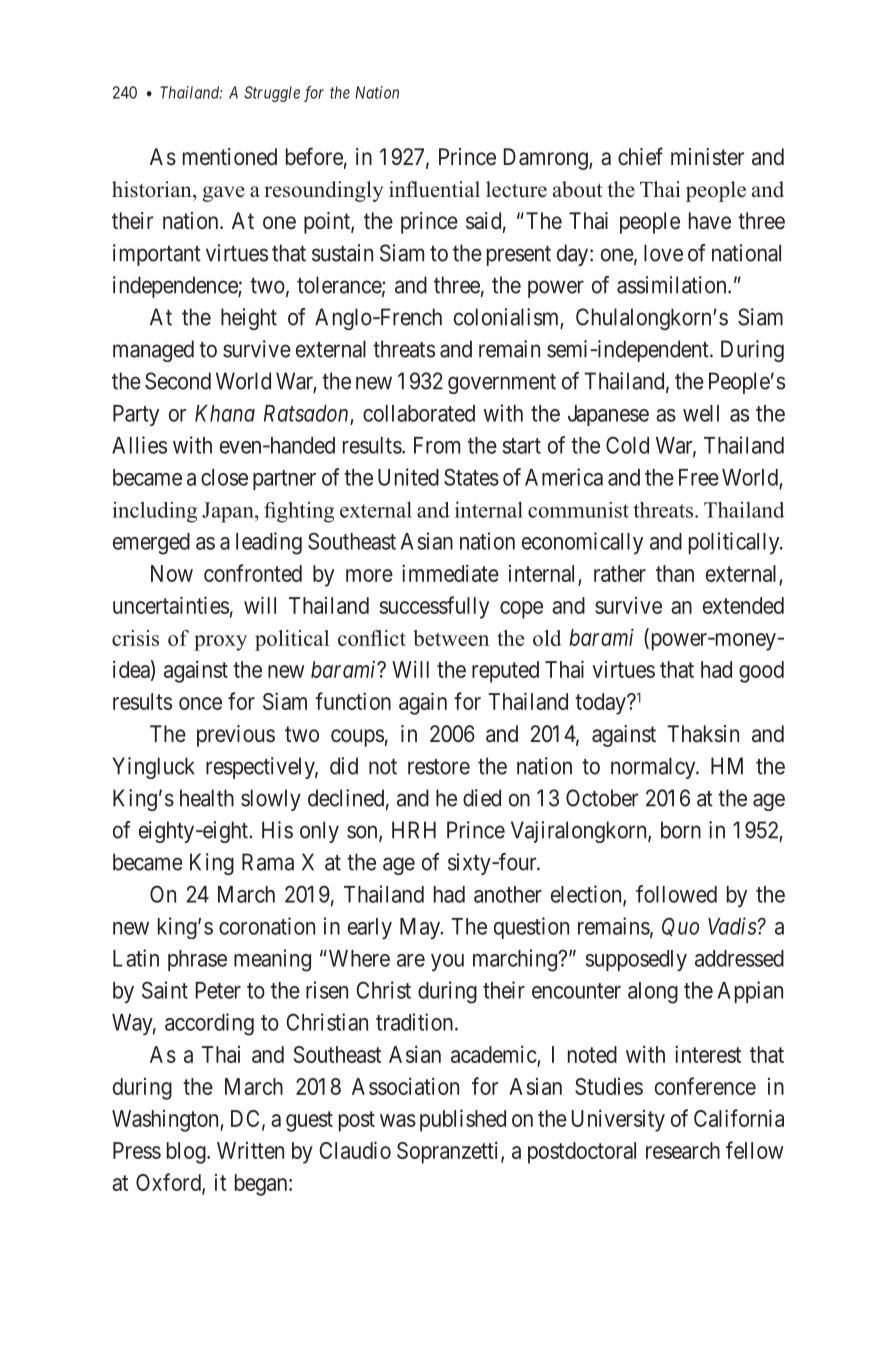 Image resolution: width=896 pixels, height=1346 pixels. What do you see at coordinates (707, 156) in the document?
I see `minister` at bounding box center [707, 156].
